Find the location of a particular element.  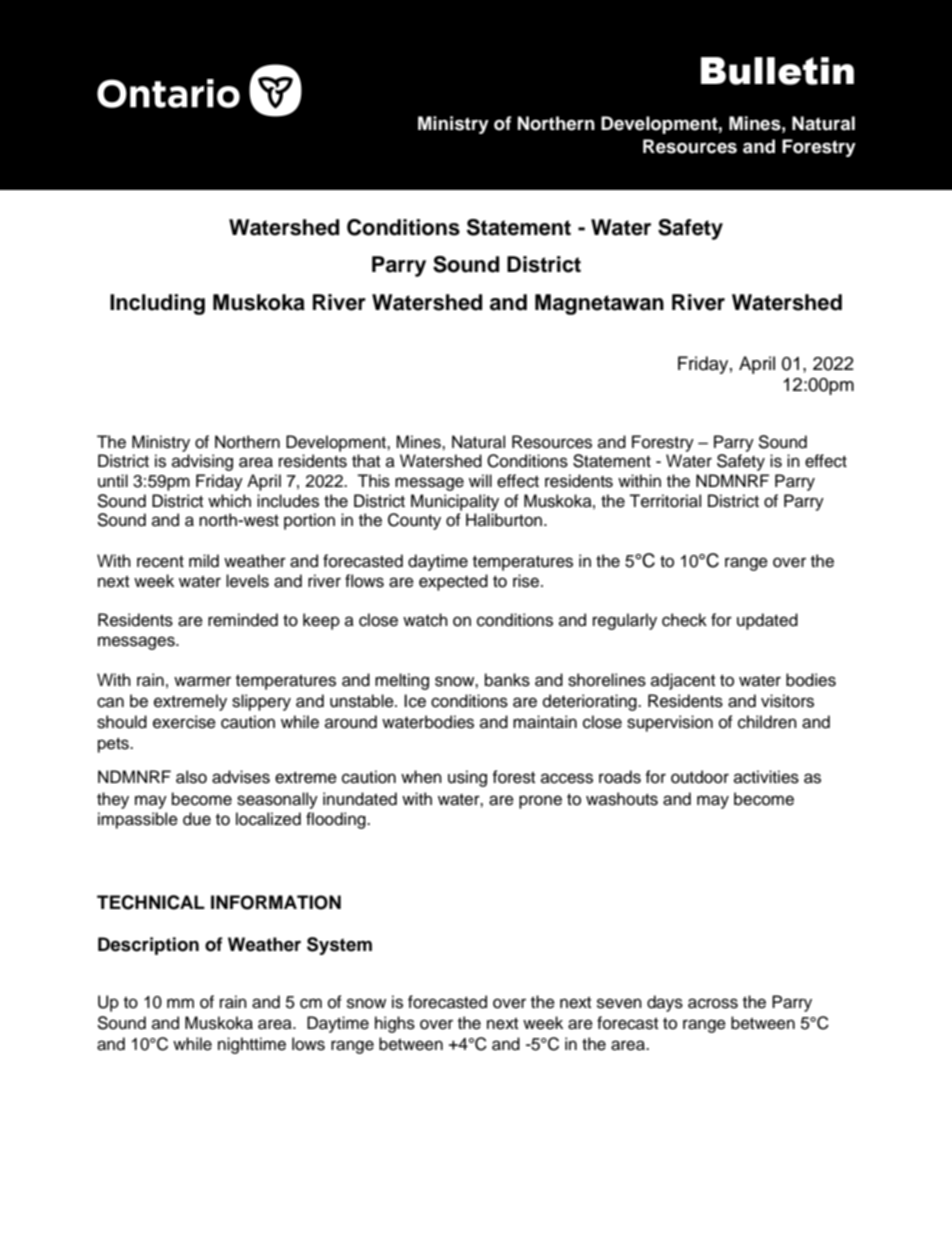

advising is located at coordinates (202, 462).
